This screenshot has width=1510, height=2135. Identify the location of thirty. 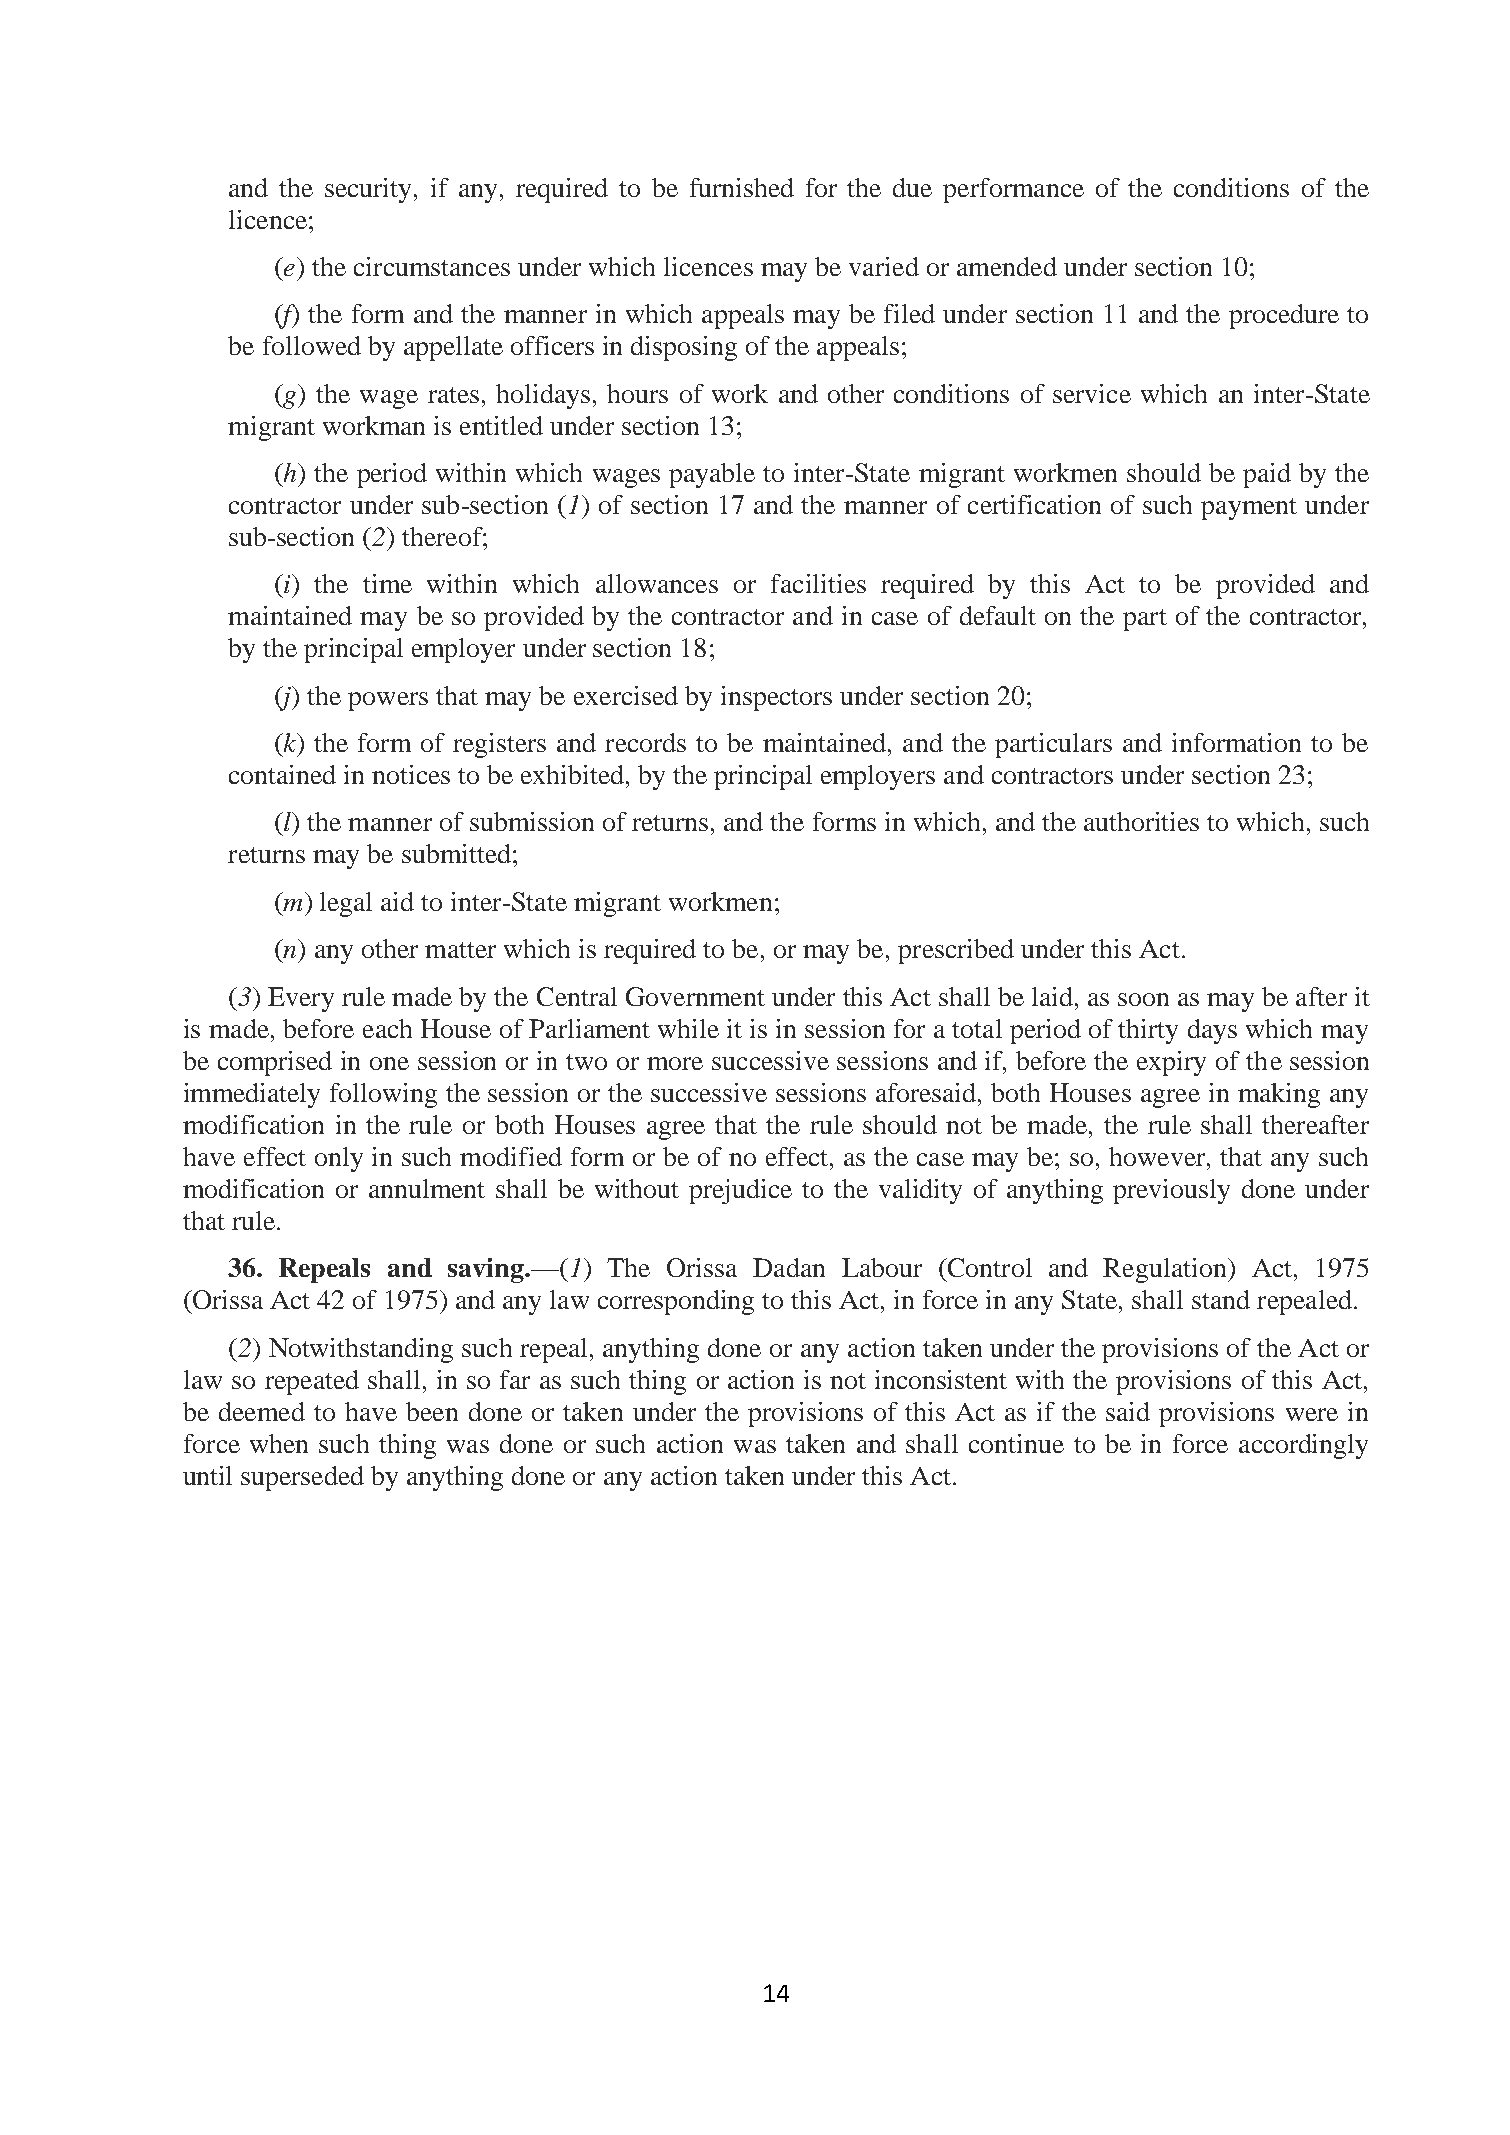
(1148, 1031).
